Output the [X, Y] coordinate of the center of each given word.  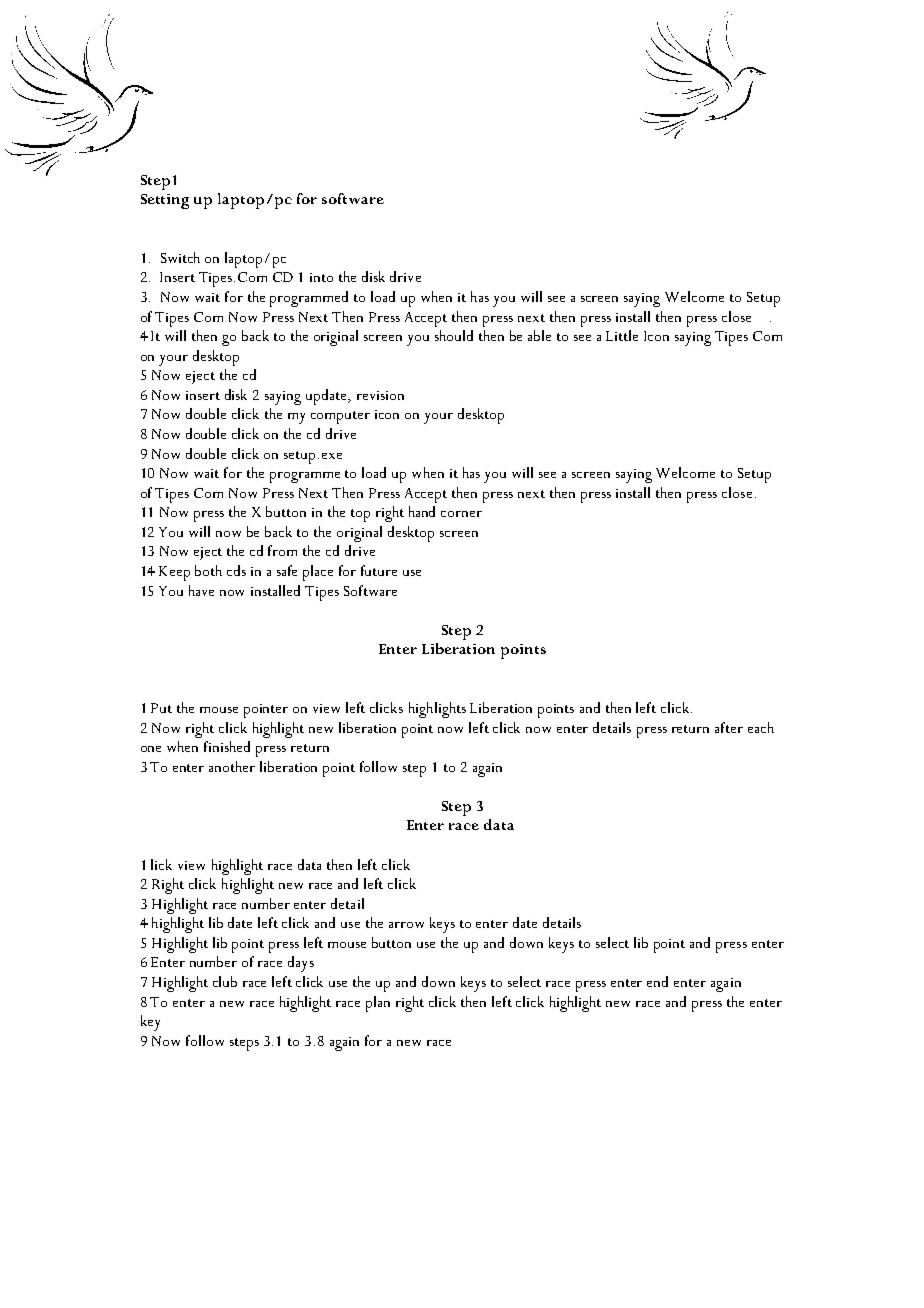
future [379, 570]
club [225, 981]
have [201, 590]
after [729, 727]
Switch [180, 257]
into [321, 277]
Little [622, 335]
